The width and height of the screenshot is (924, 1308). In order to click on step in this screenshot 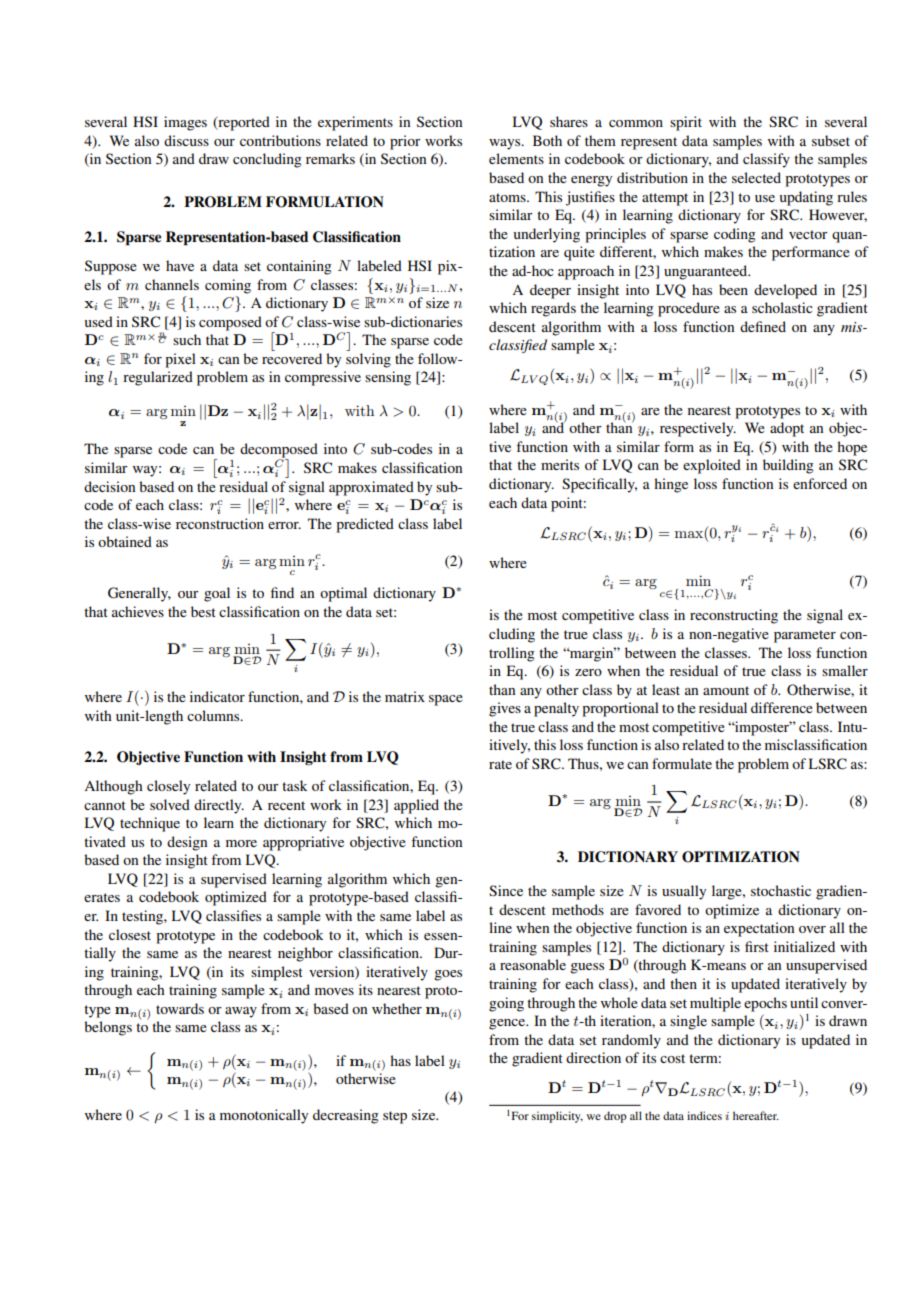, I will do `click(395, 1117)`.
